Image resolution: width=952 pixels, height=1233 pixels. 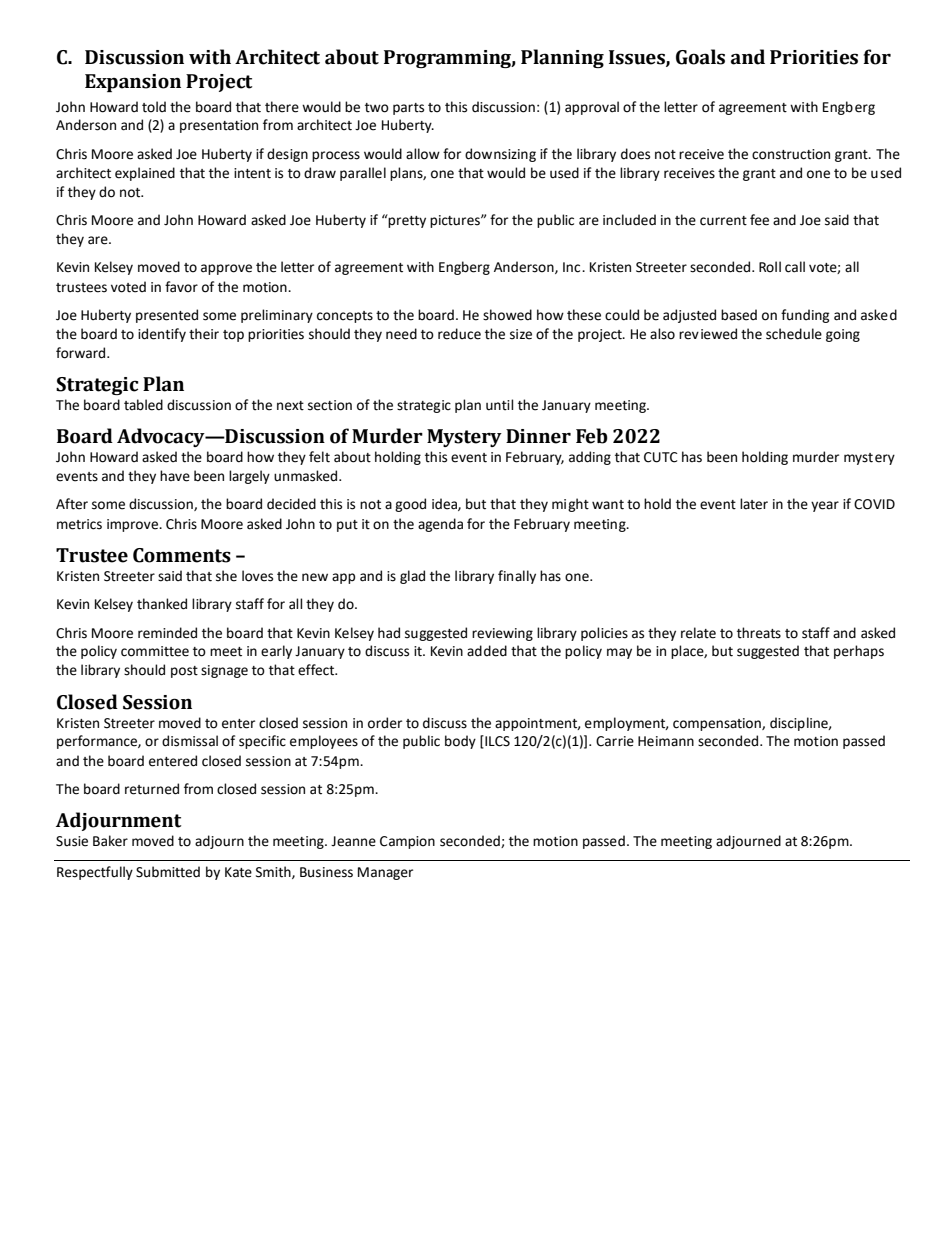 What do you see at coordinates (445, 504) in the image?
I see `idea` at bounding box center [445, 504].
